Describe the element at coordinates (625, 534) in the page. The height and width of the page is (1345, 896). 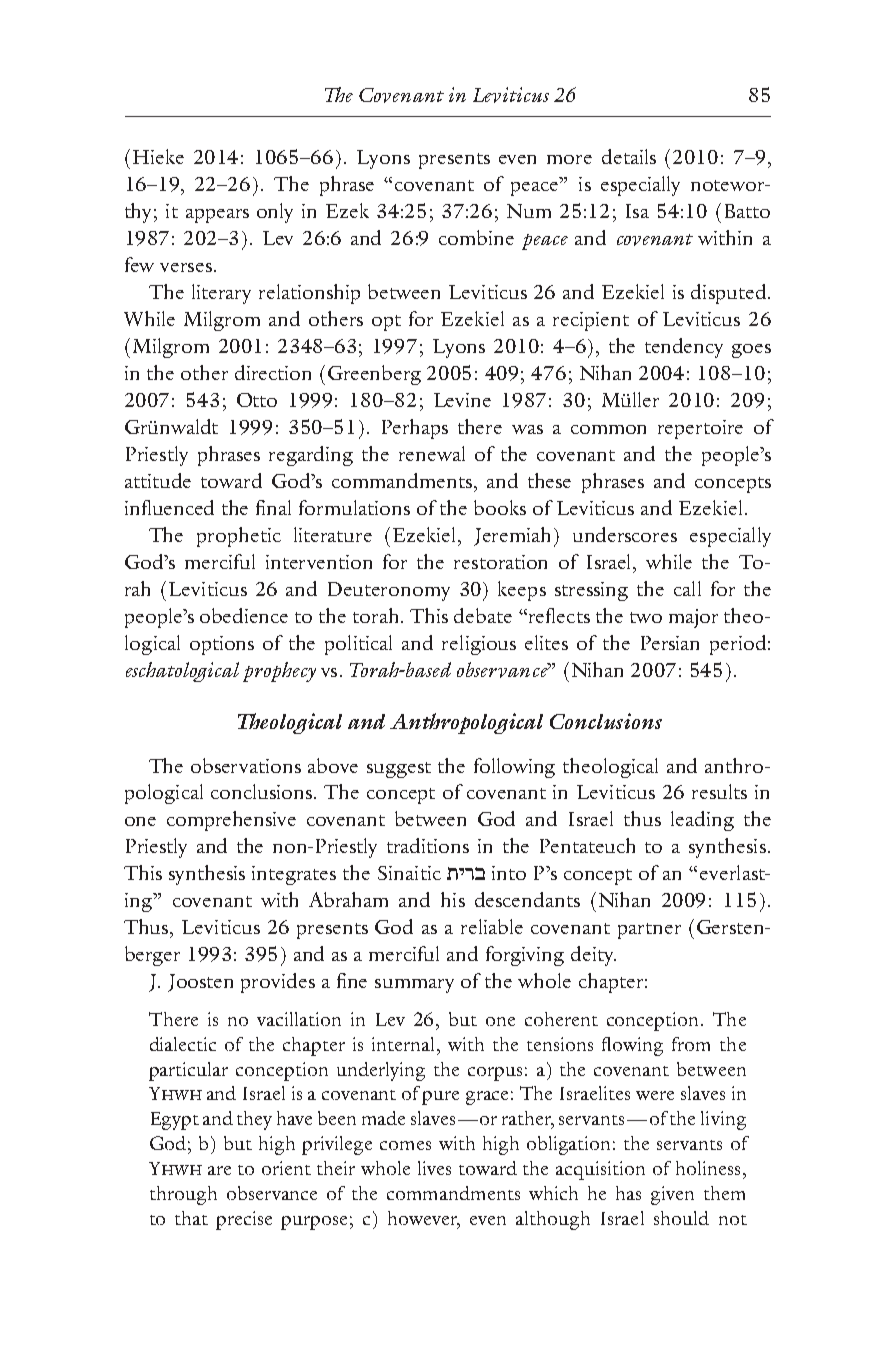
I see `underscores` at that location.
